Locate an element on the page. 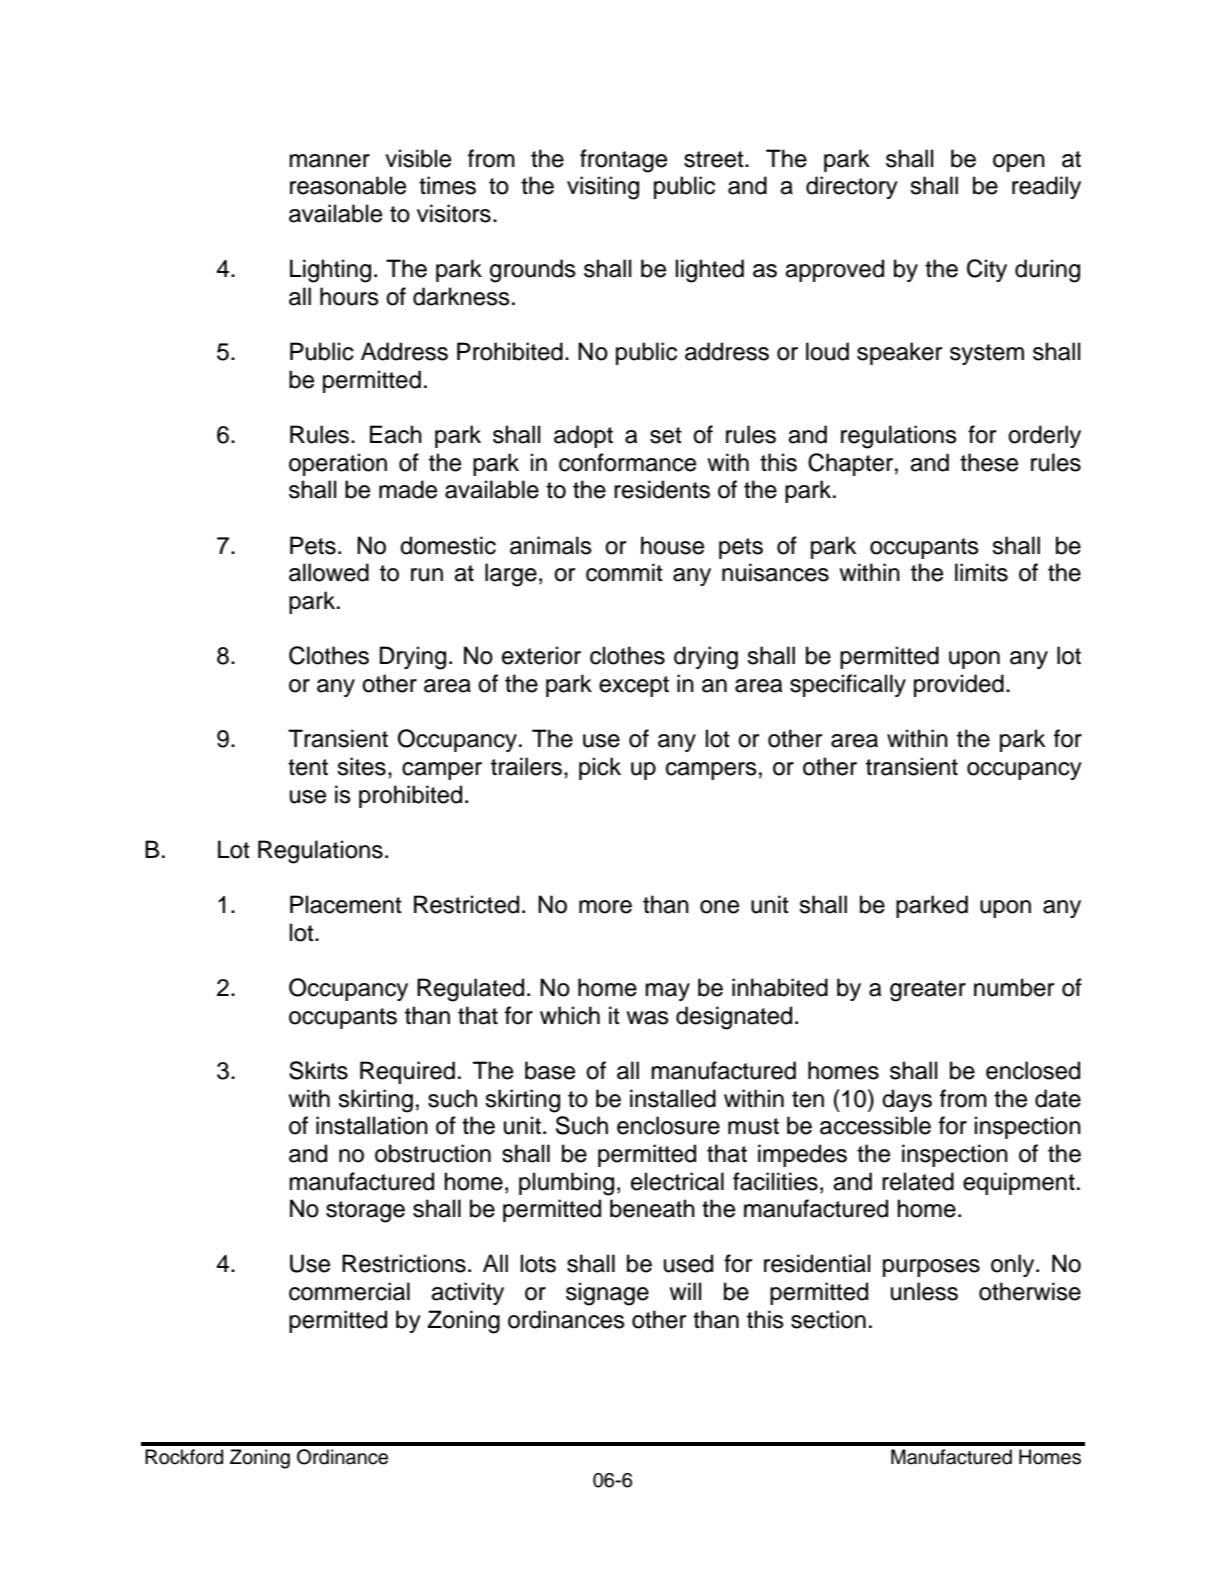 This document has width=1226, height=1587. greater is located at coordinates (928, 991).
